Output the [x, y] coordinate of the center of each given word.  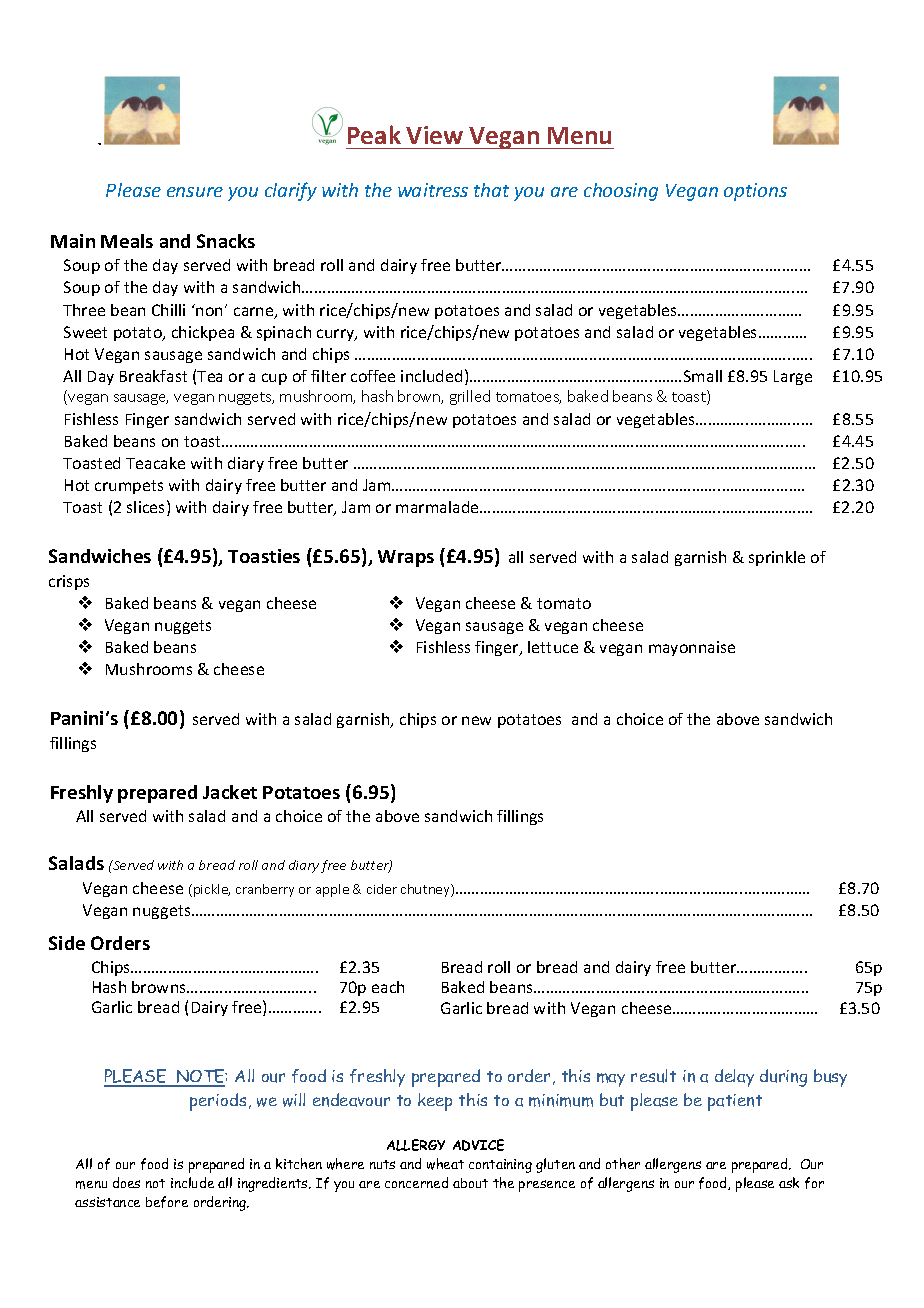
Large [793, 377]
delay [734, 1078]
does [126, 1182]
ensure [195, 192]
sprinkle [777, 558]
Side [67, 943]
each [388, 987]
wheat [445, 1164]
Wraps [406, 558]
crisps [69, 582]
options [755, 192]
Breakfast [153, 376]
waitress [433, 190]
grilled [470, 397]
